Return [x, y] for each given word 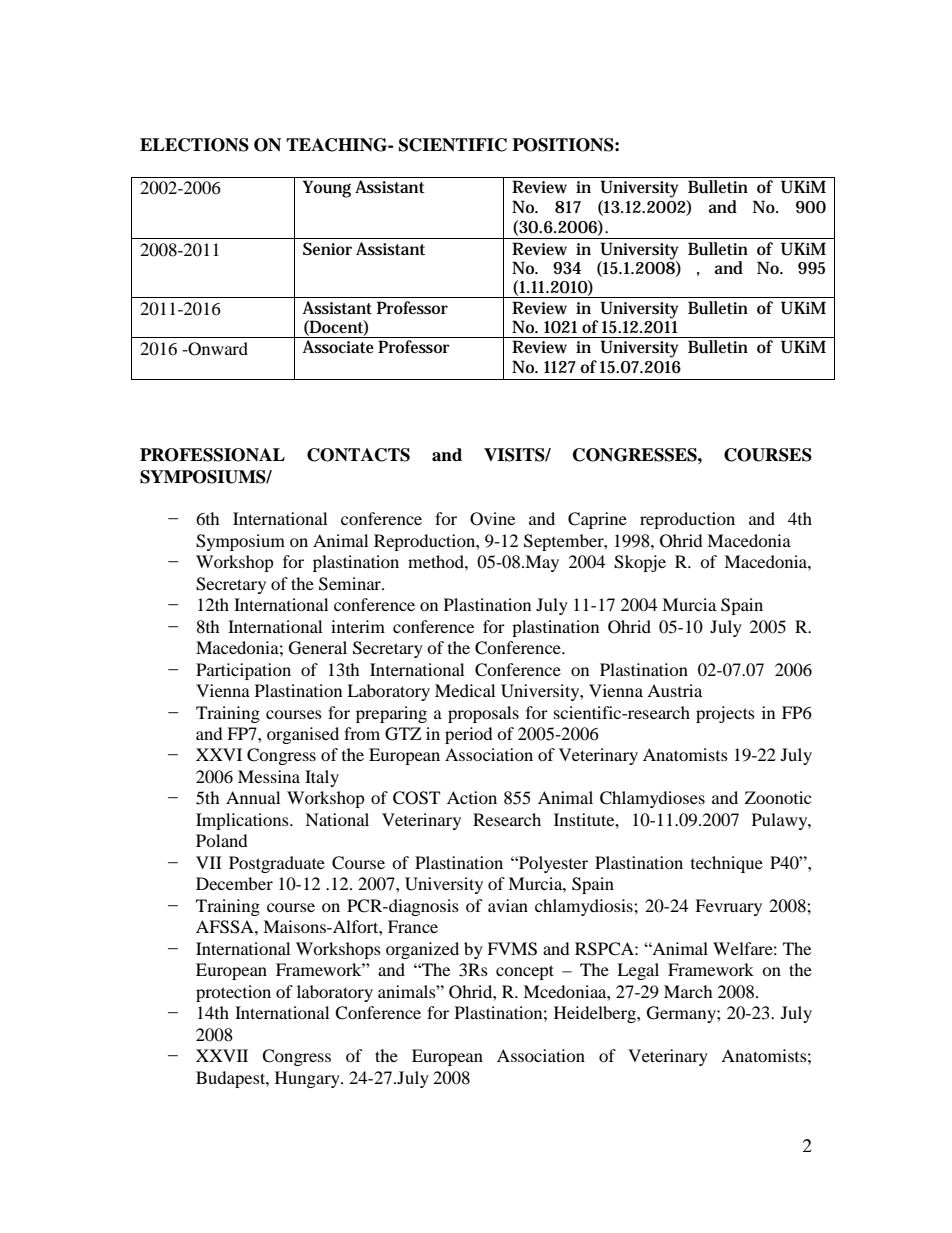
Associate [338, 347]
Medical [465, 690]
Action [472, 797]
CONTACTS [358, 455]
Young [327, 189]
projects [725, 714]
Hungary [308, 1079]
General [318, 648]
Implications [243, 821]
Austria [674, 690]
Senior [327, 248]
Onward [217, 349]
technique [727, 864]
